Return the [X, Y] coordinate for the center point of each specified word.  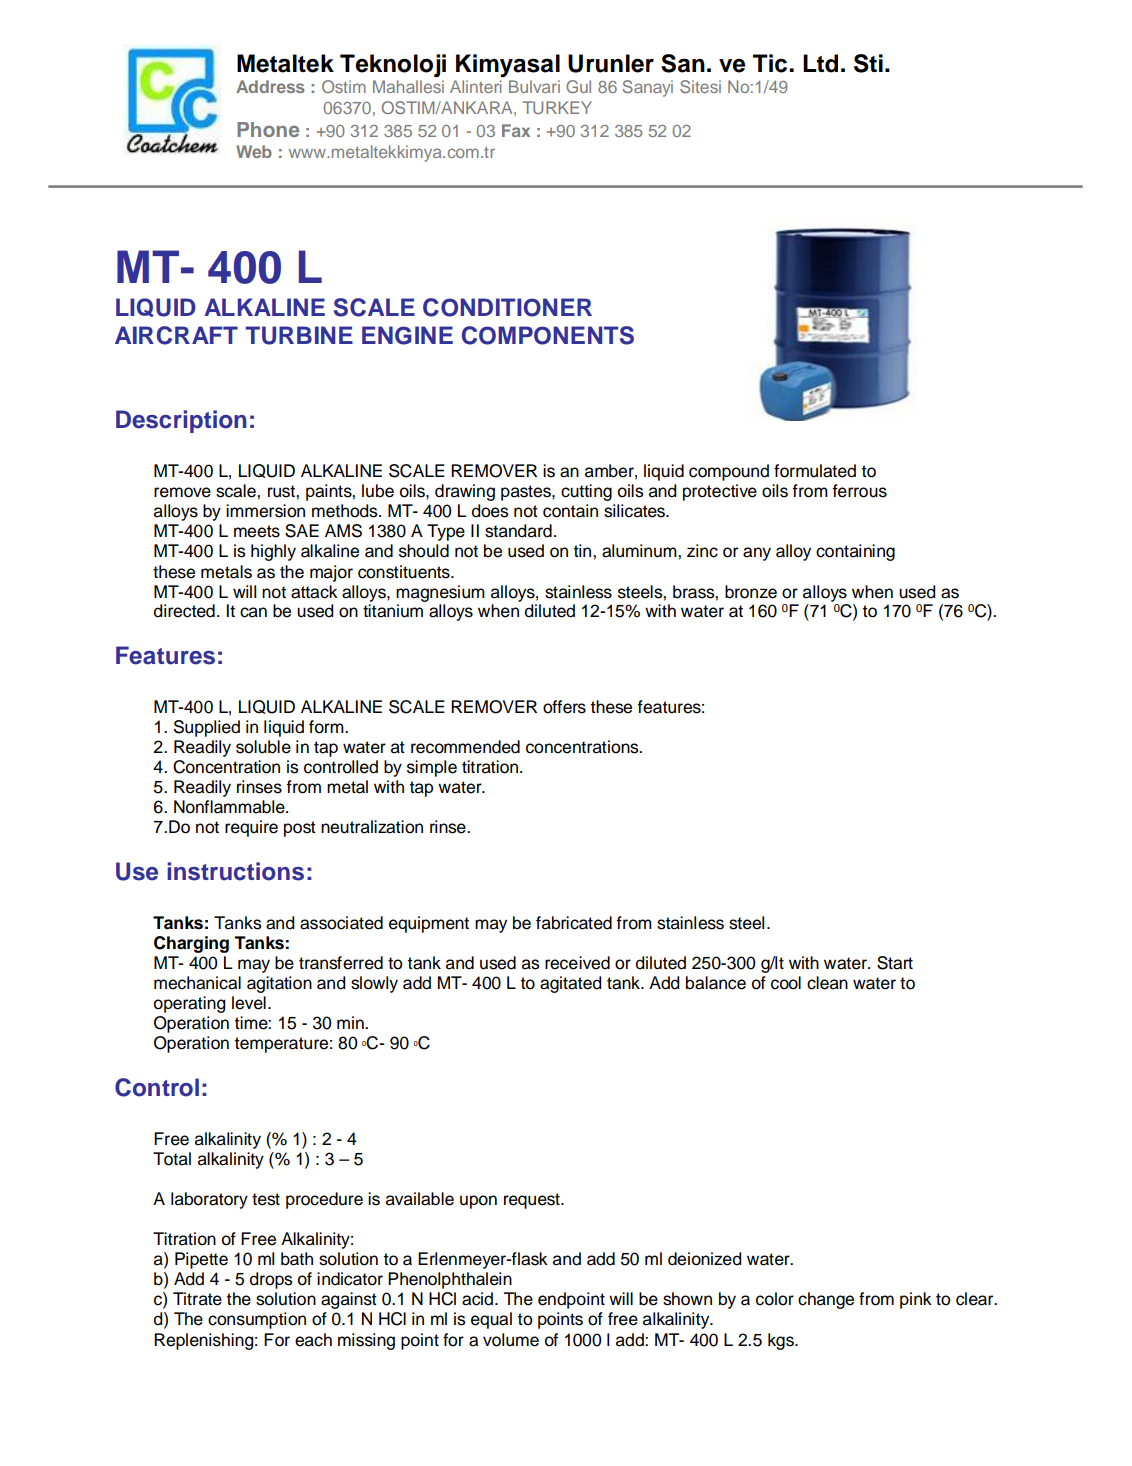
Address [270, 86]
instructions [235, 871]
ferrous [859, 491]
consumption [257, 1320]
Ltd [820, 63]
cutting [586, 492]
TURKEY [557, 107]
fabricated [574, 923]
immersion [265, 511]
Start [895, 963]
